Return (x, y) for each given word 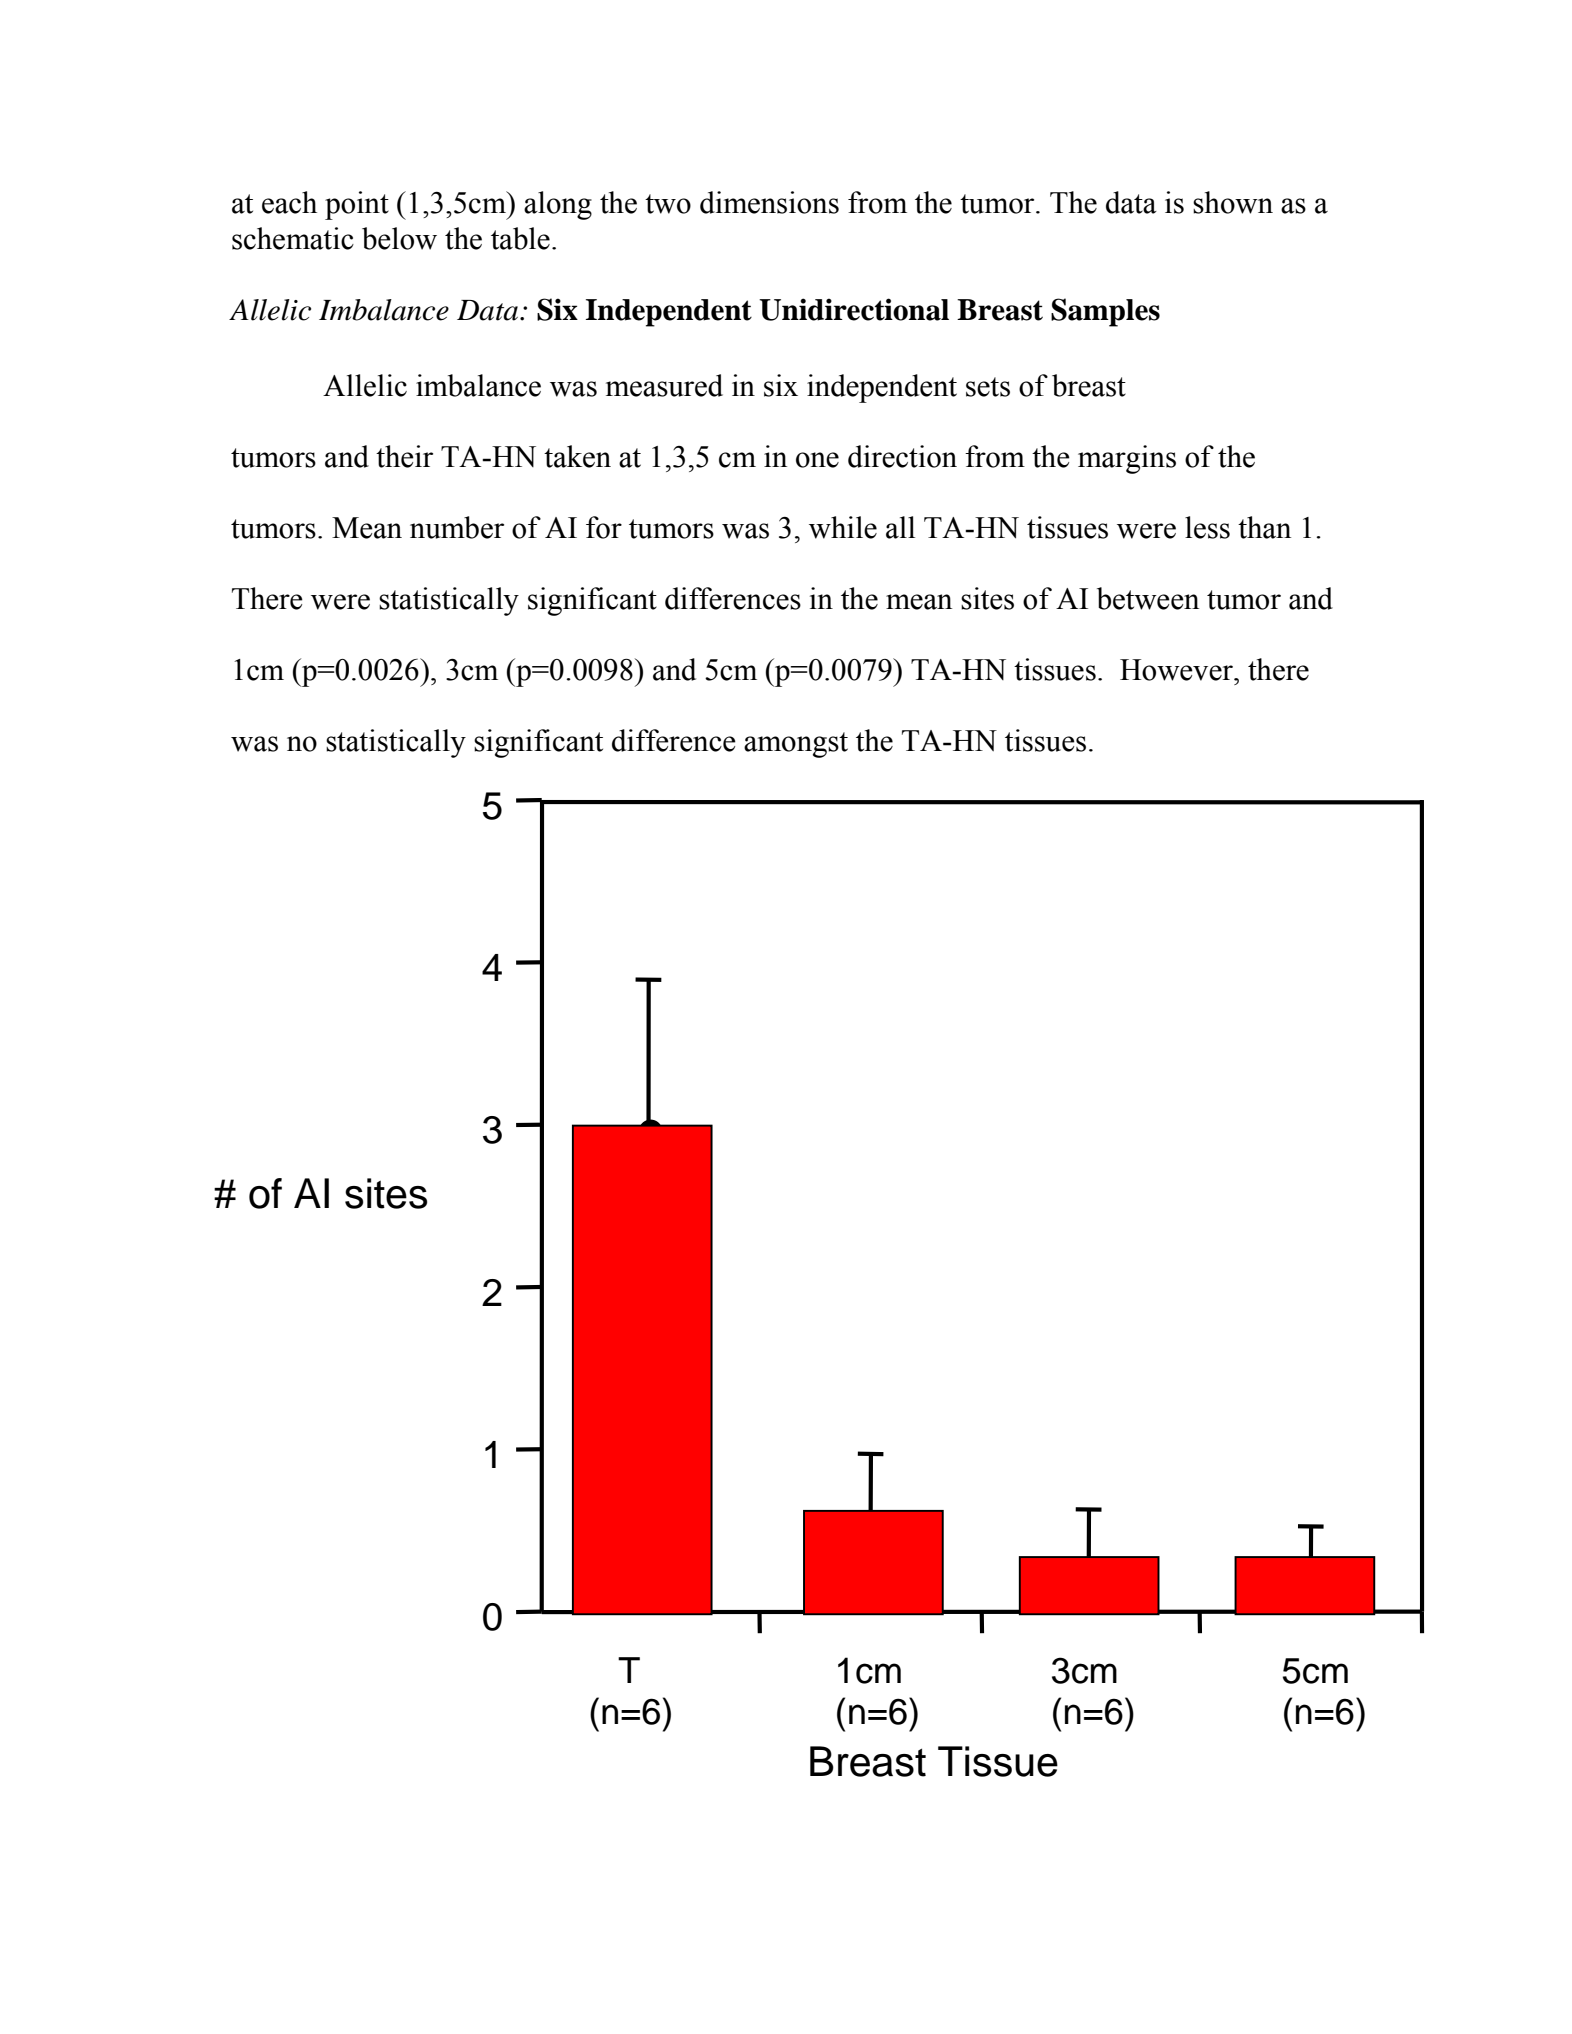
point (357, 205)
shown (1233, 202)
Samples (1105, 312)
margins (1127, 459)
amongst (796, 745)
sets (988, 387)
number (457, 527)
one (817, 460)
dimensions (769, 202)
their (404, 456)
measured (664, 385)
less (1207, 527)
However (1177, 670)
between (1148, 598)
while (843, 527)
